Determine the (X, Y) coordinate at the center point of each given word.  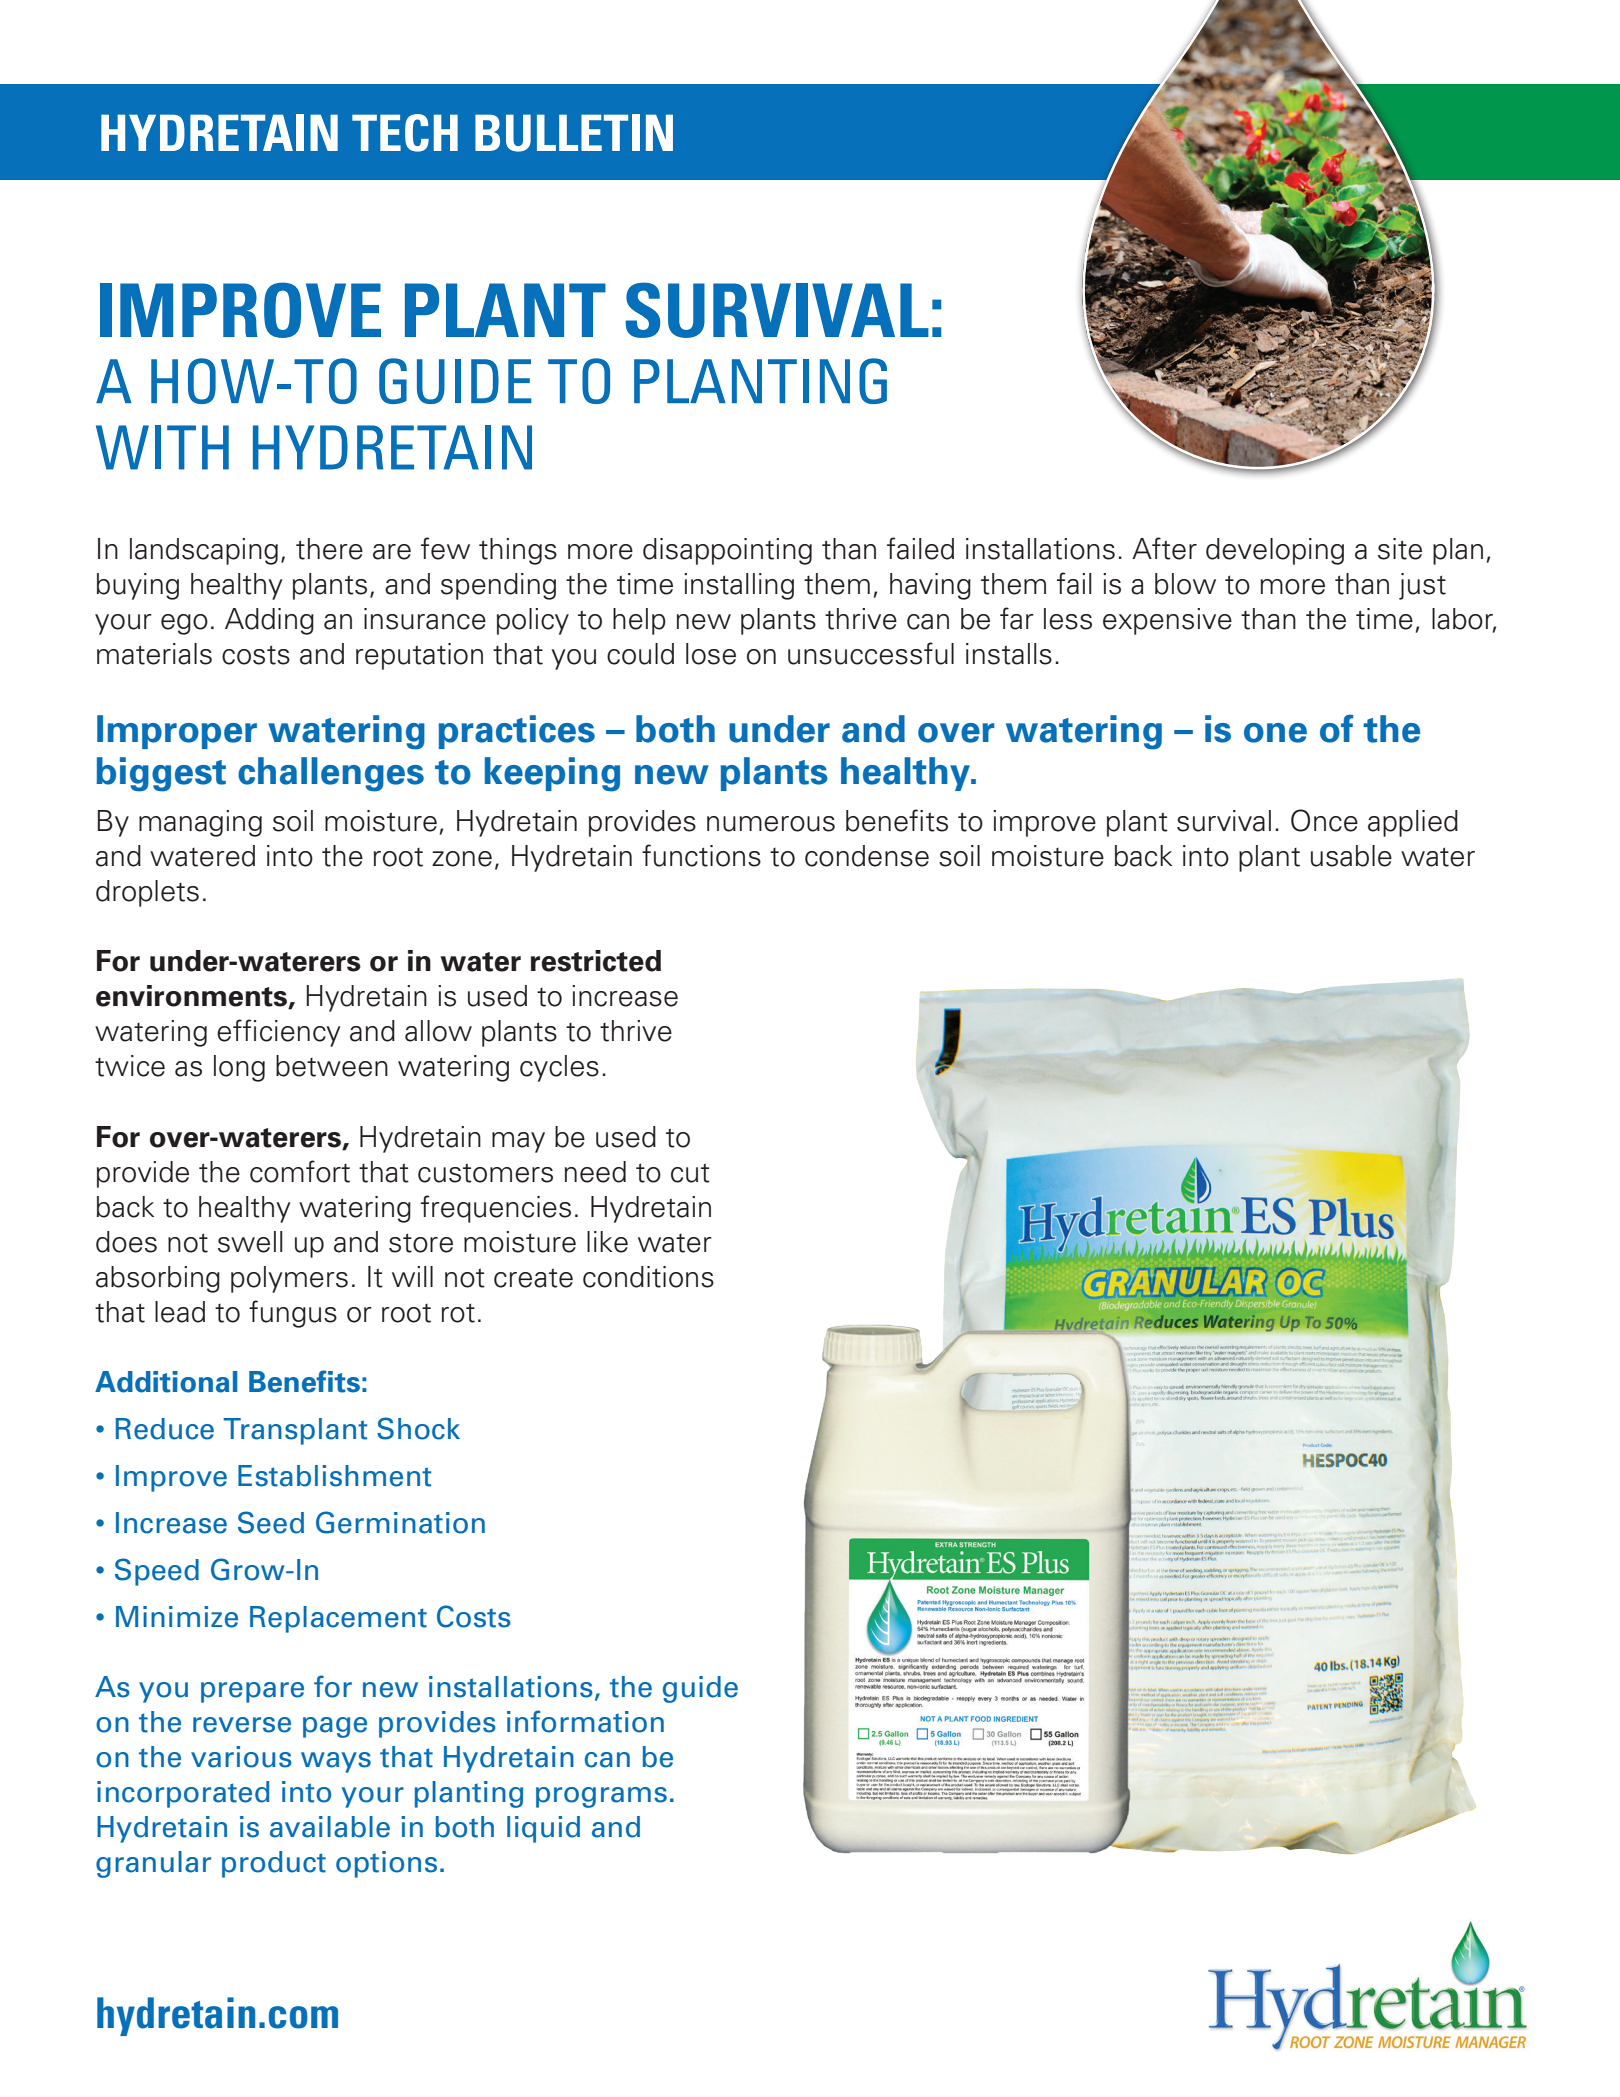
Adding (269, 621)
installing (739, 586)
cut (690, 1173)
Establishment (335, 1476)
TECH (405, 133)
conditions (648, 1277)
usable (1351, 856)
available (330, 1827)
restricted (596, 961)
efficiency (279, 1033)
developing (1275, 551)
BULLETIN (574, 133)
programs (601, 1797)
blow (1185, 584)
